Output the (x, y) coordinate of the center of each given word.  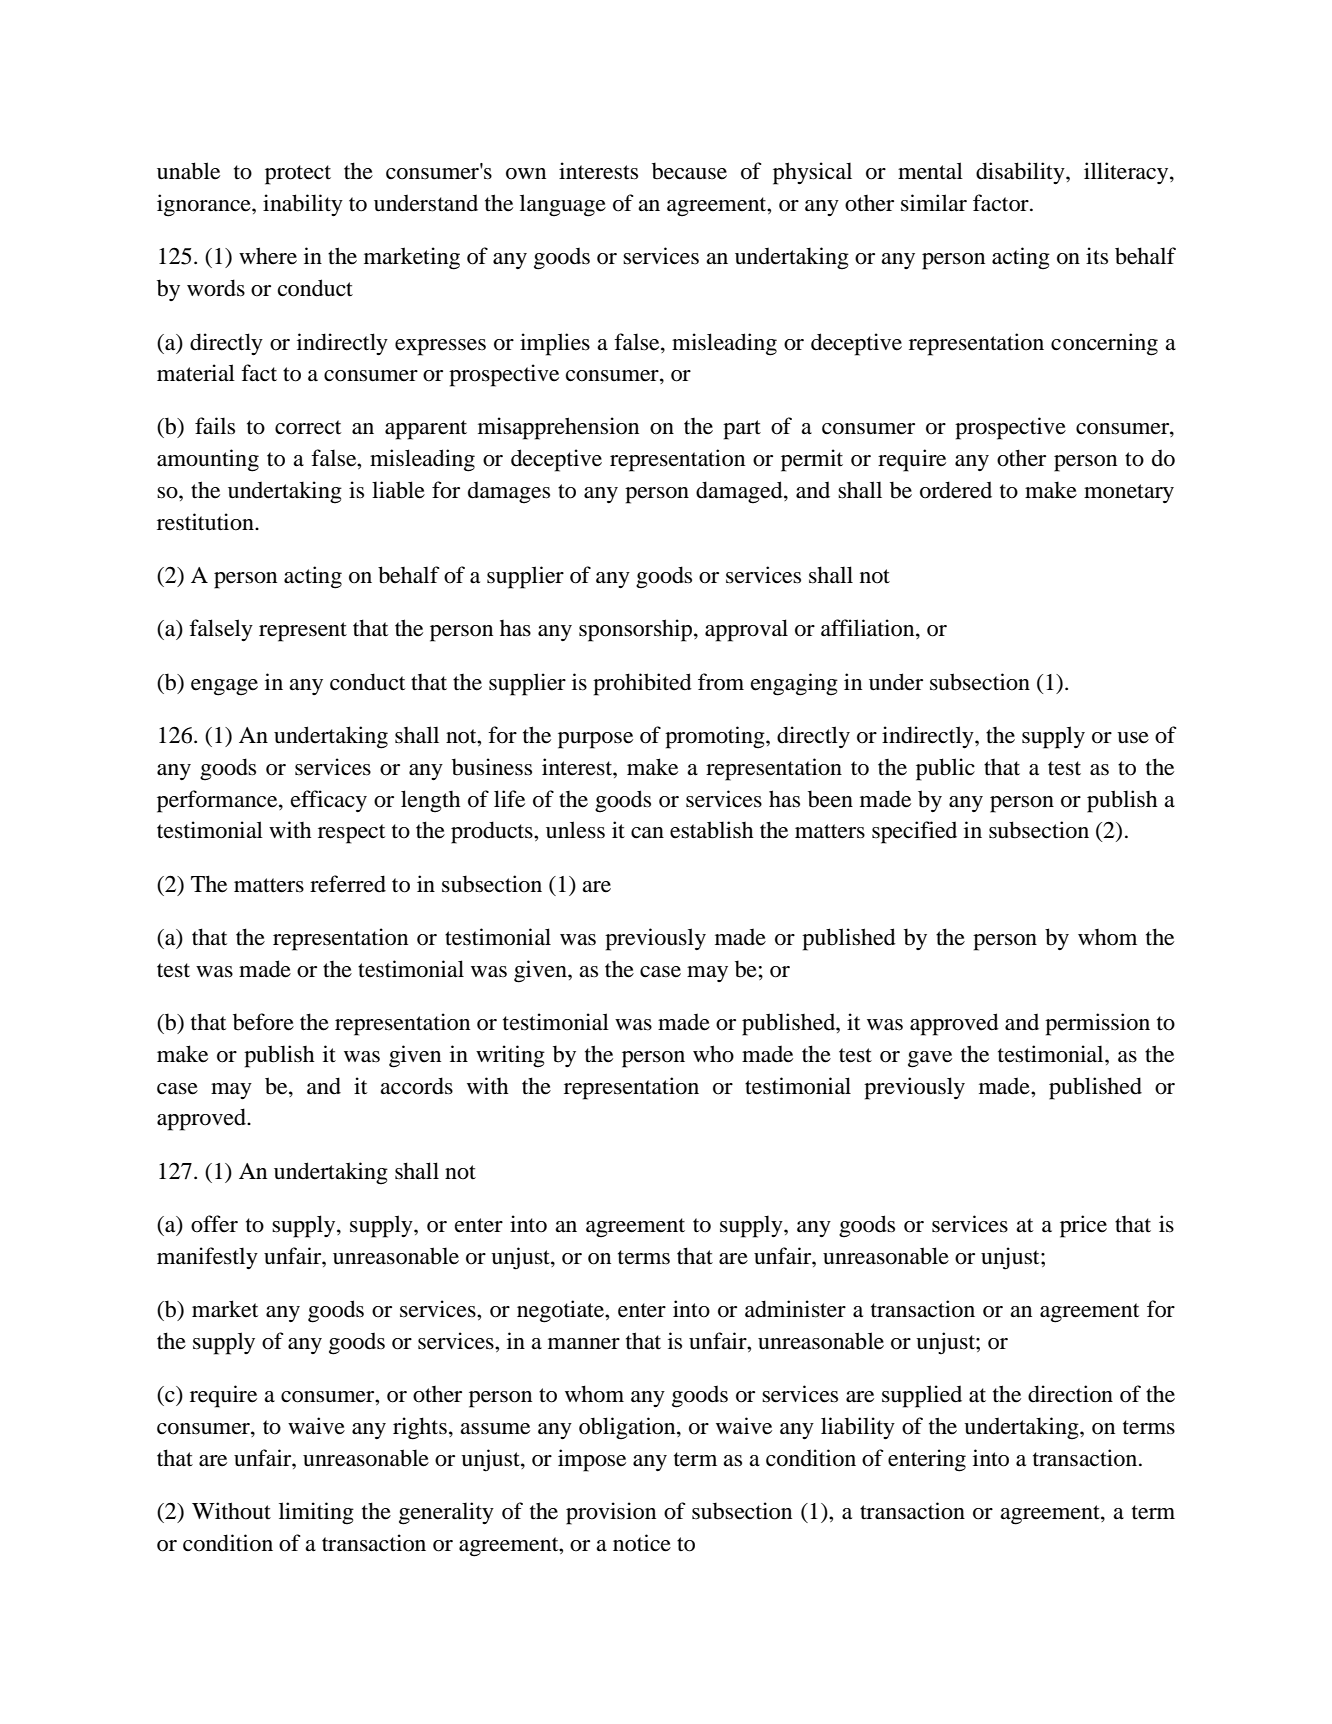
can (647, 832)
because (689, 171)
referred (348, 884)
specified (914, 832)
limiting (316, 1513)
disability (1021, 173)
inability (303, 205)
